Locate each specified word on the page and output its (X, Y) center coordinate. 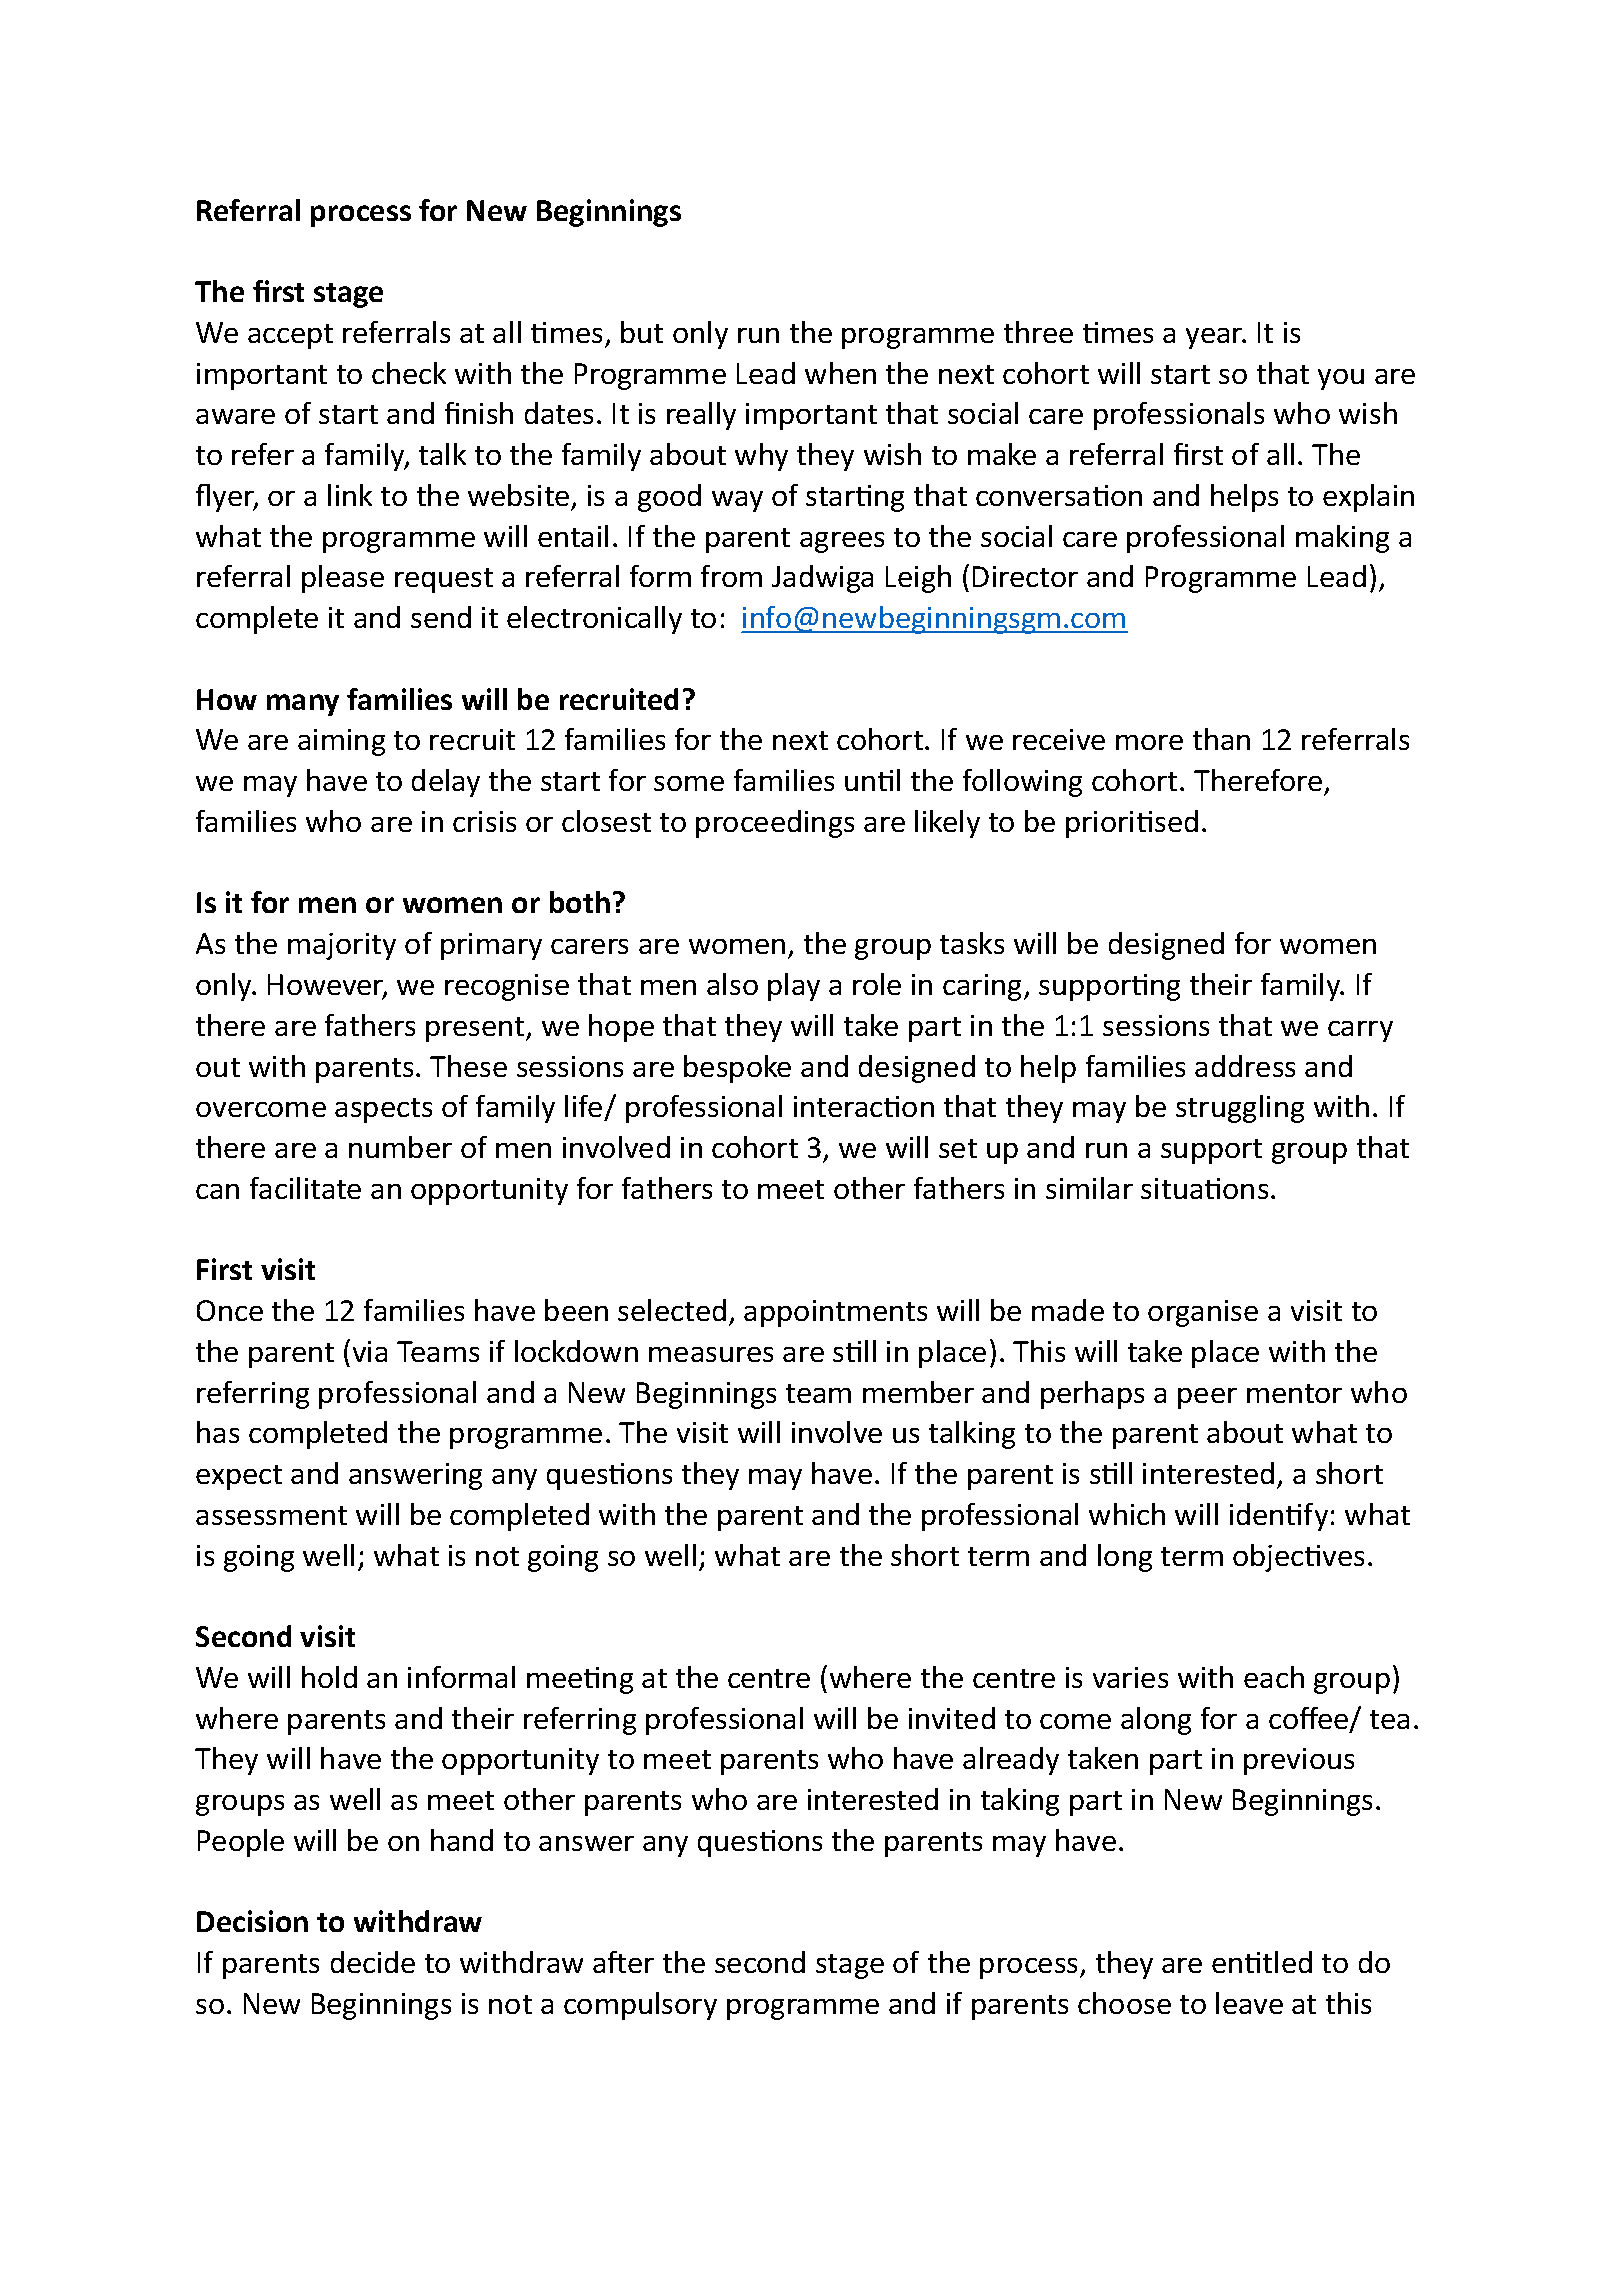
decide (373, 1962)
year (1215, 338)
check (409, 373)
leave (1249, 2003)
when (840, 373)
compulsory (640, 2006)
